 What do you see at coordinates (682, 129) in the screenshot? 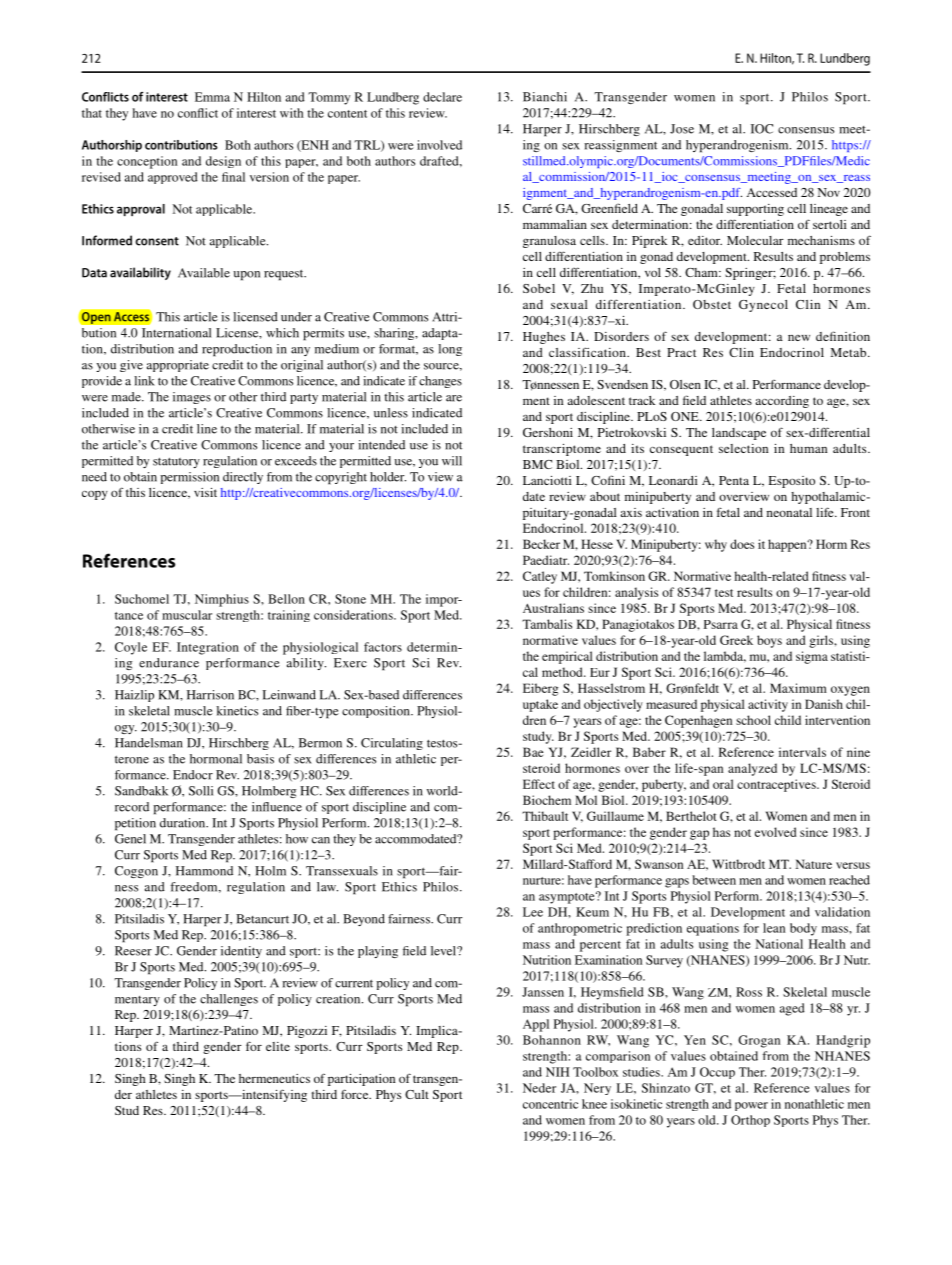
I see `Jose` at bounding box center [682, 129].
